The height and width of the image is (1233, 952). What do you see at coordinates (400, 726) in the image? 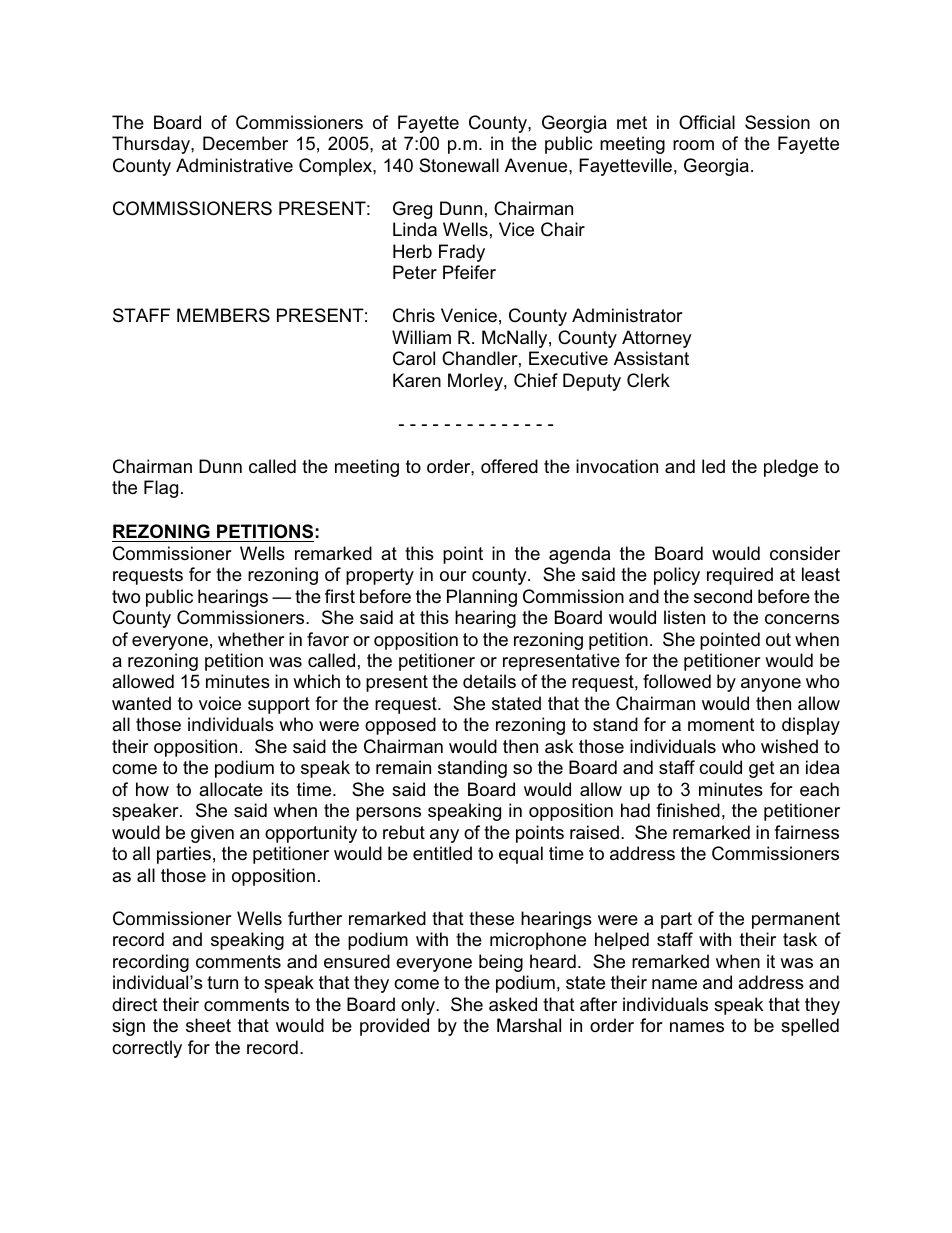
I see `opposed` at bounding box center [400, 726].
